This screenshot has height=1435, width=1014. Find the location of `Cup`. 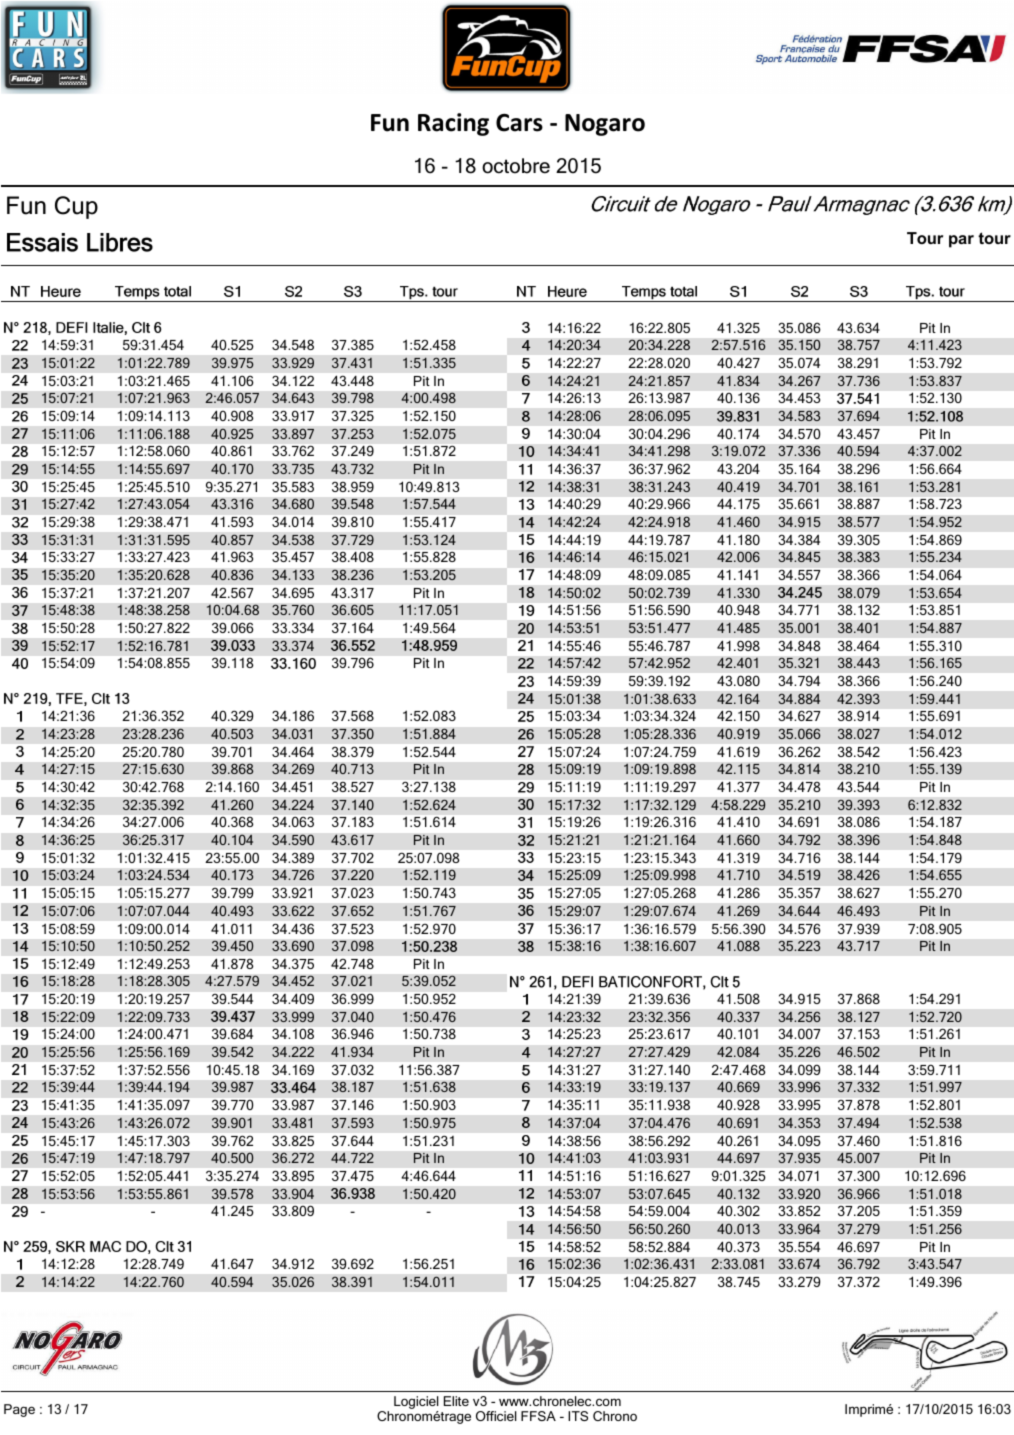

Cup is located at coordinates (76, 207).
